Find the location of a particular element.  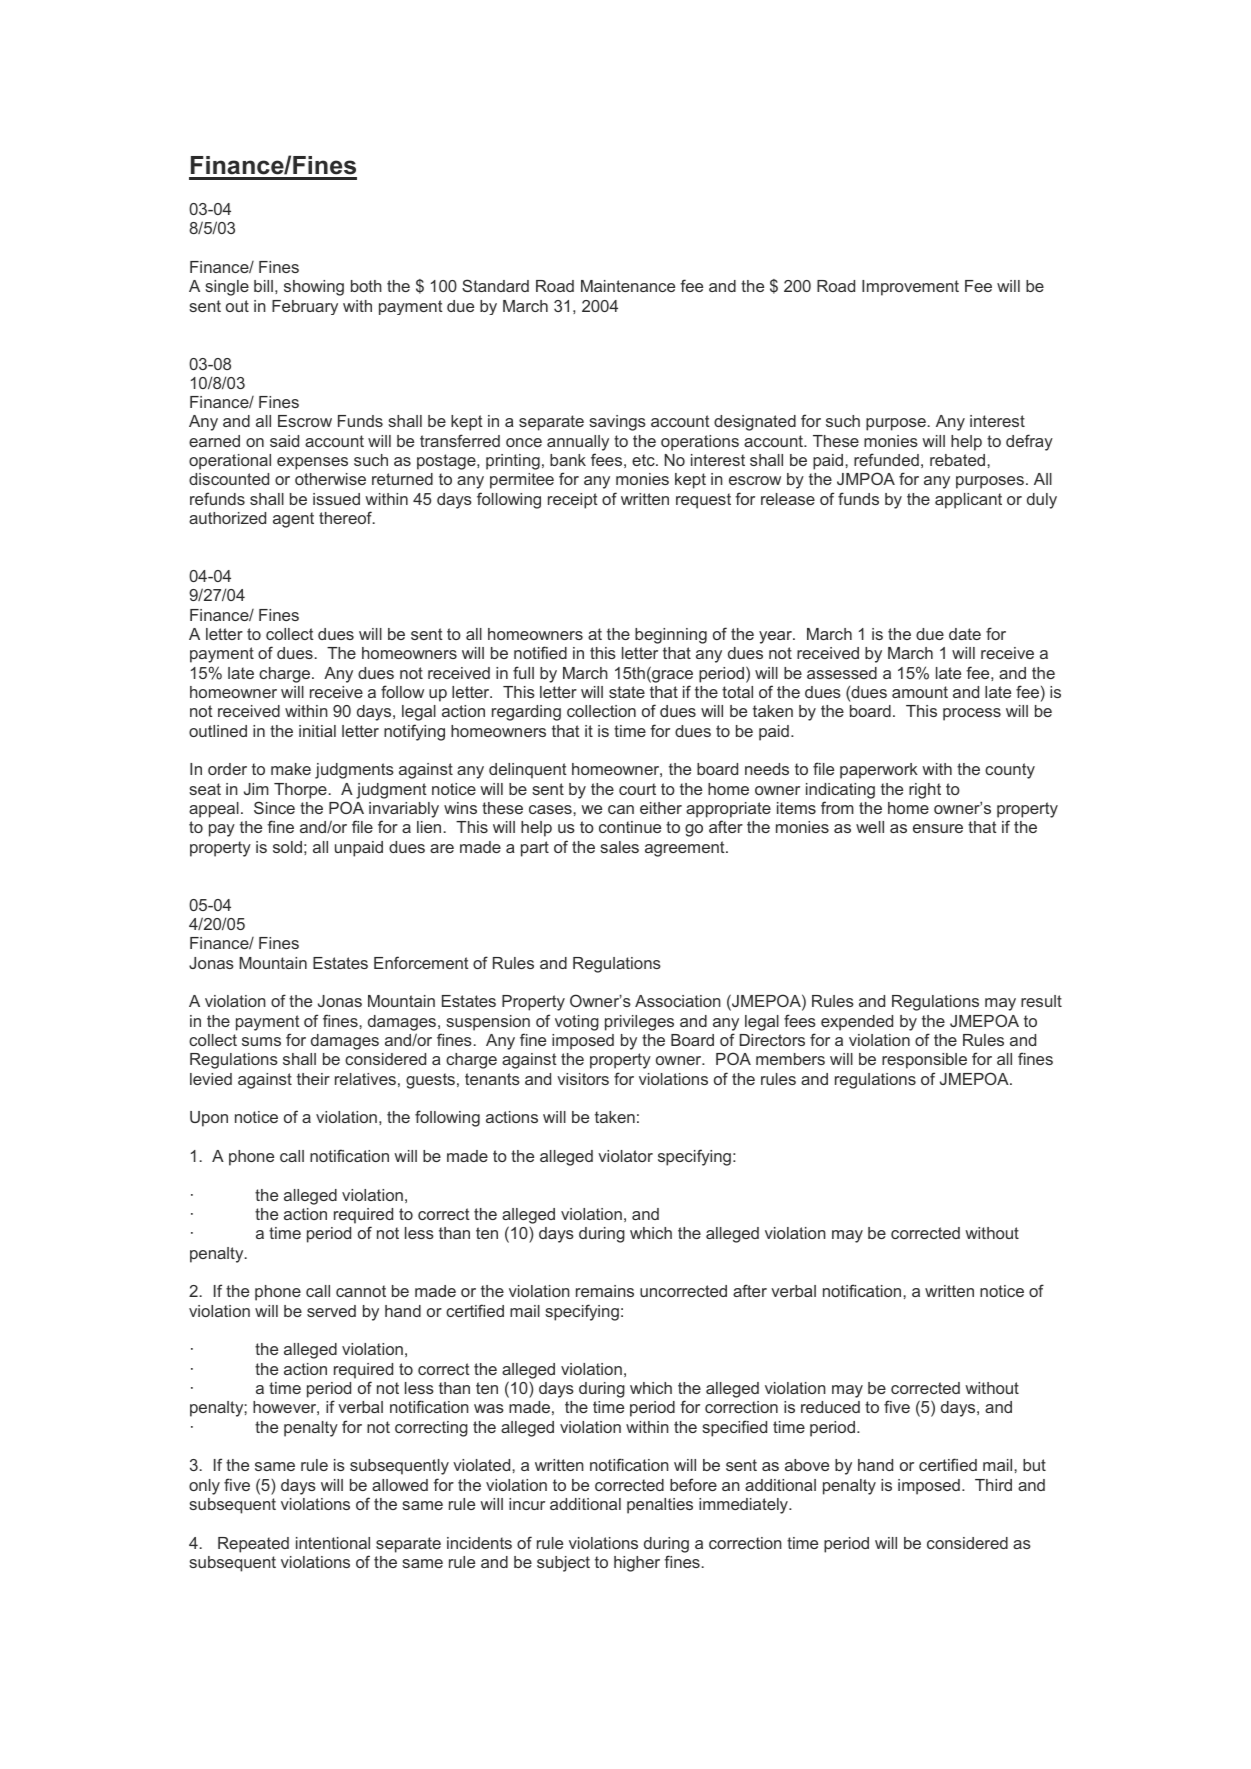

February is located at coordinates (305, 307).
